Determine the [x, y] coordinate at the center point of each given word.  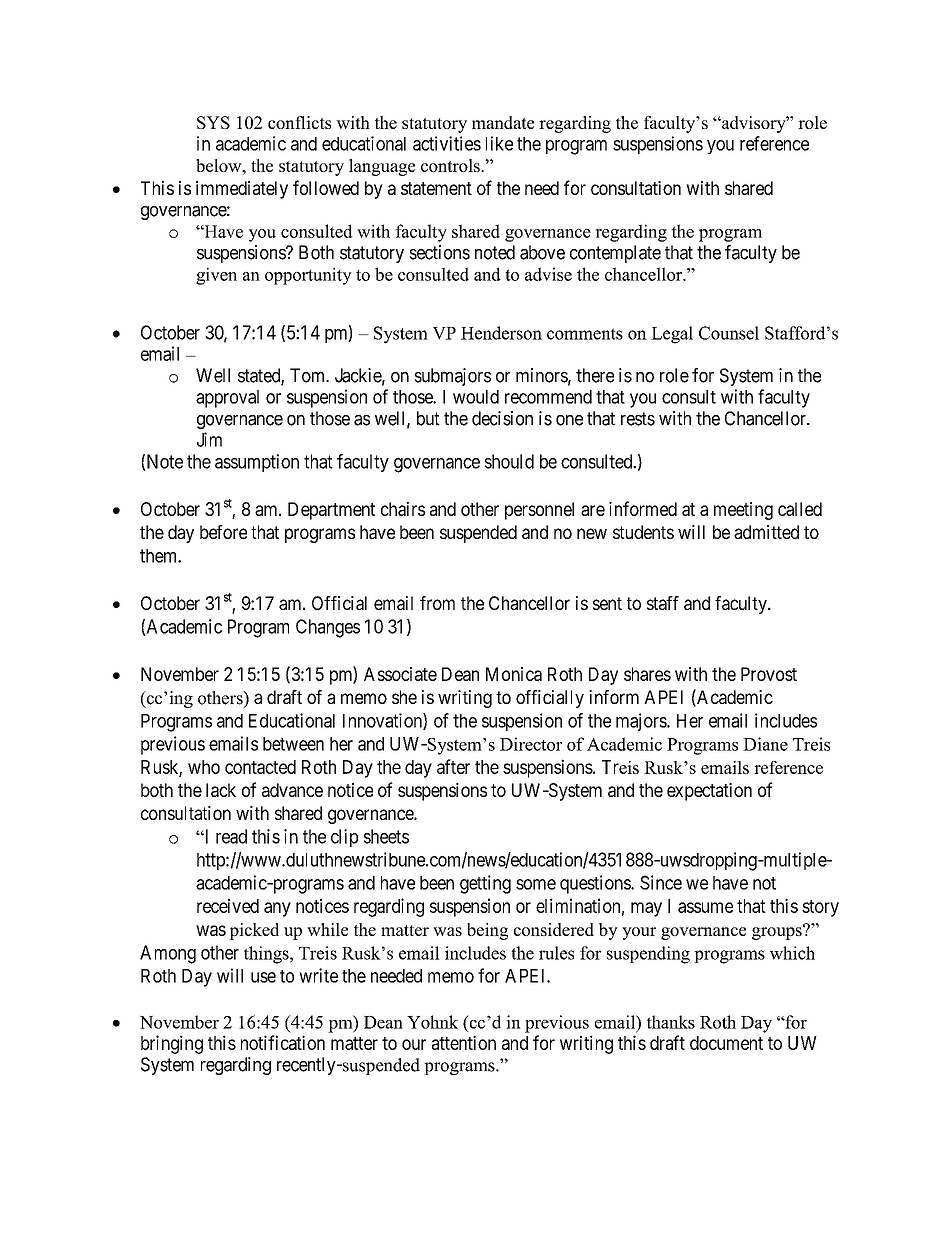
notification [283, 1042]
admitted [766, 532]
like [499, 143]
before [223, 532]
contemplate [615, 254]
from [437, 603]
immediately [242, 190]
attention [464, 1042]
